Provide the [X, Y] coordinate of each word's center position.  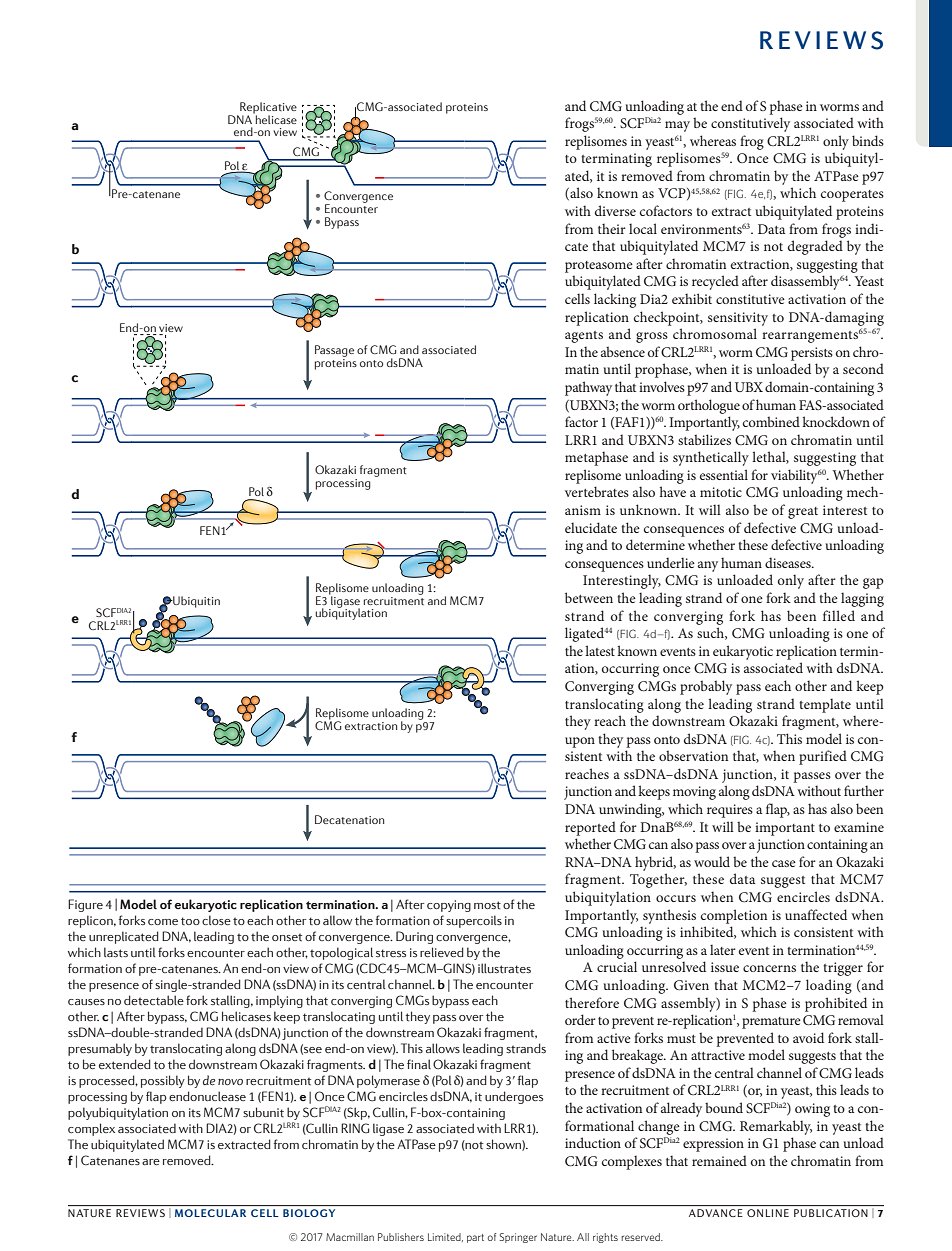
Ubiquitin [195, 602]
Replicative [267, 109]
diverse [615, 210]
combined [771, 421]
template [825, 705]
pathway [588, 388]
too [190, 921]
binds [868, 140]
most [487, 905]
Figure [85, 905]
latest [600, 650]
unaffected [816, 914]
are [151, 1162]
